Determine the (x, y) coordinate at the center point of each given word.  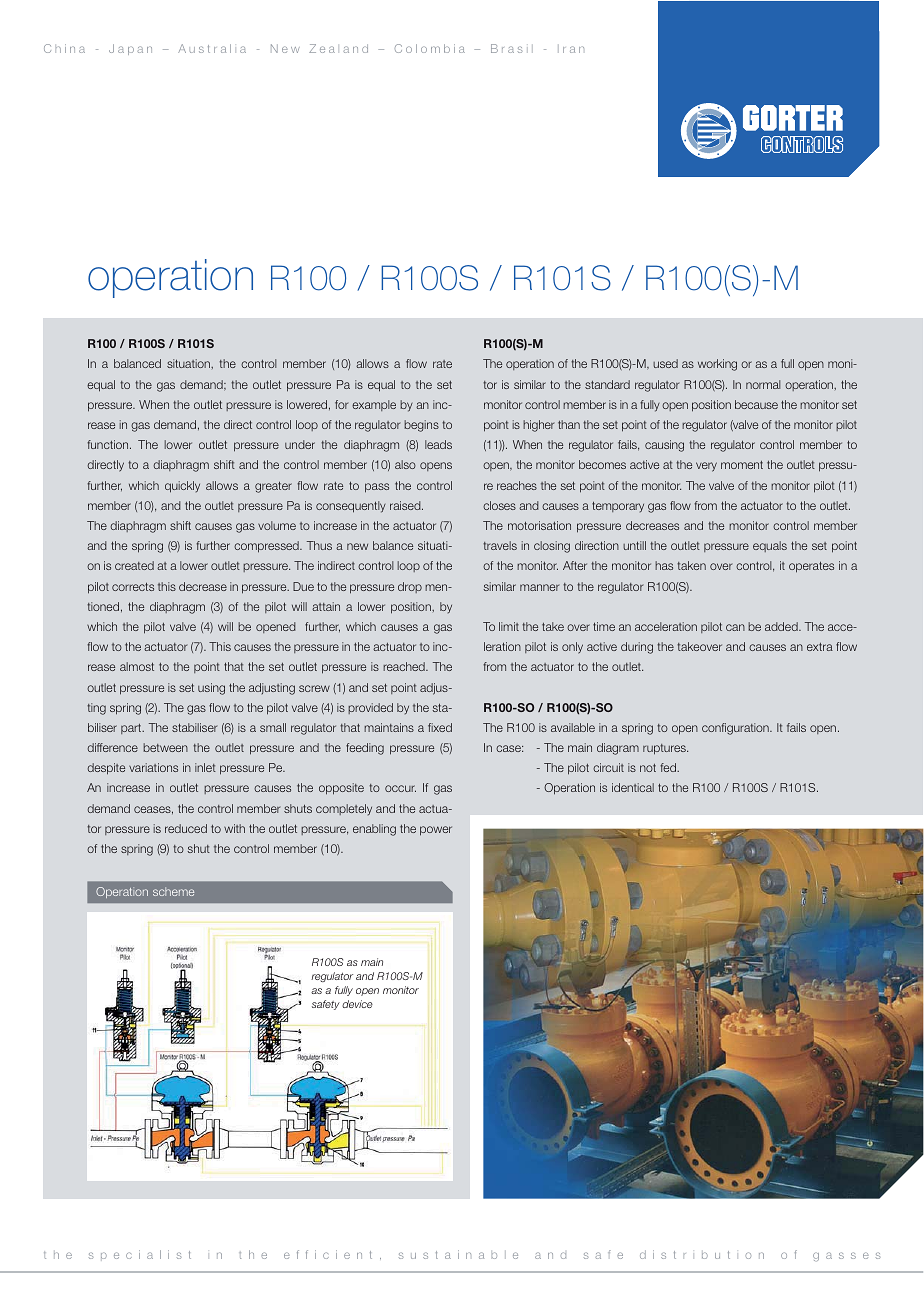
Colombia (430, 48)
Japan (130, 49)
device (357, 1004)
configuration (736, 729)
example (374, 405)
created (134, 565)
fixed (440, 727)
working (717, 365)
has (664, 565)
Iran (571, 49)
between (165, 747)
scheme (173, 891)
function (109, 444)
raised (406, 505)
